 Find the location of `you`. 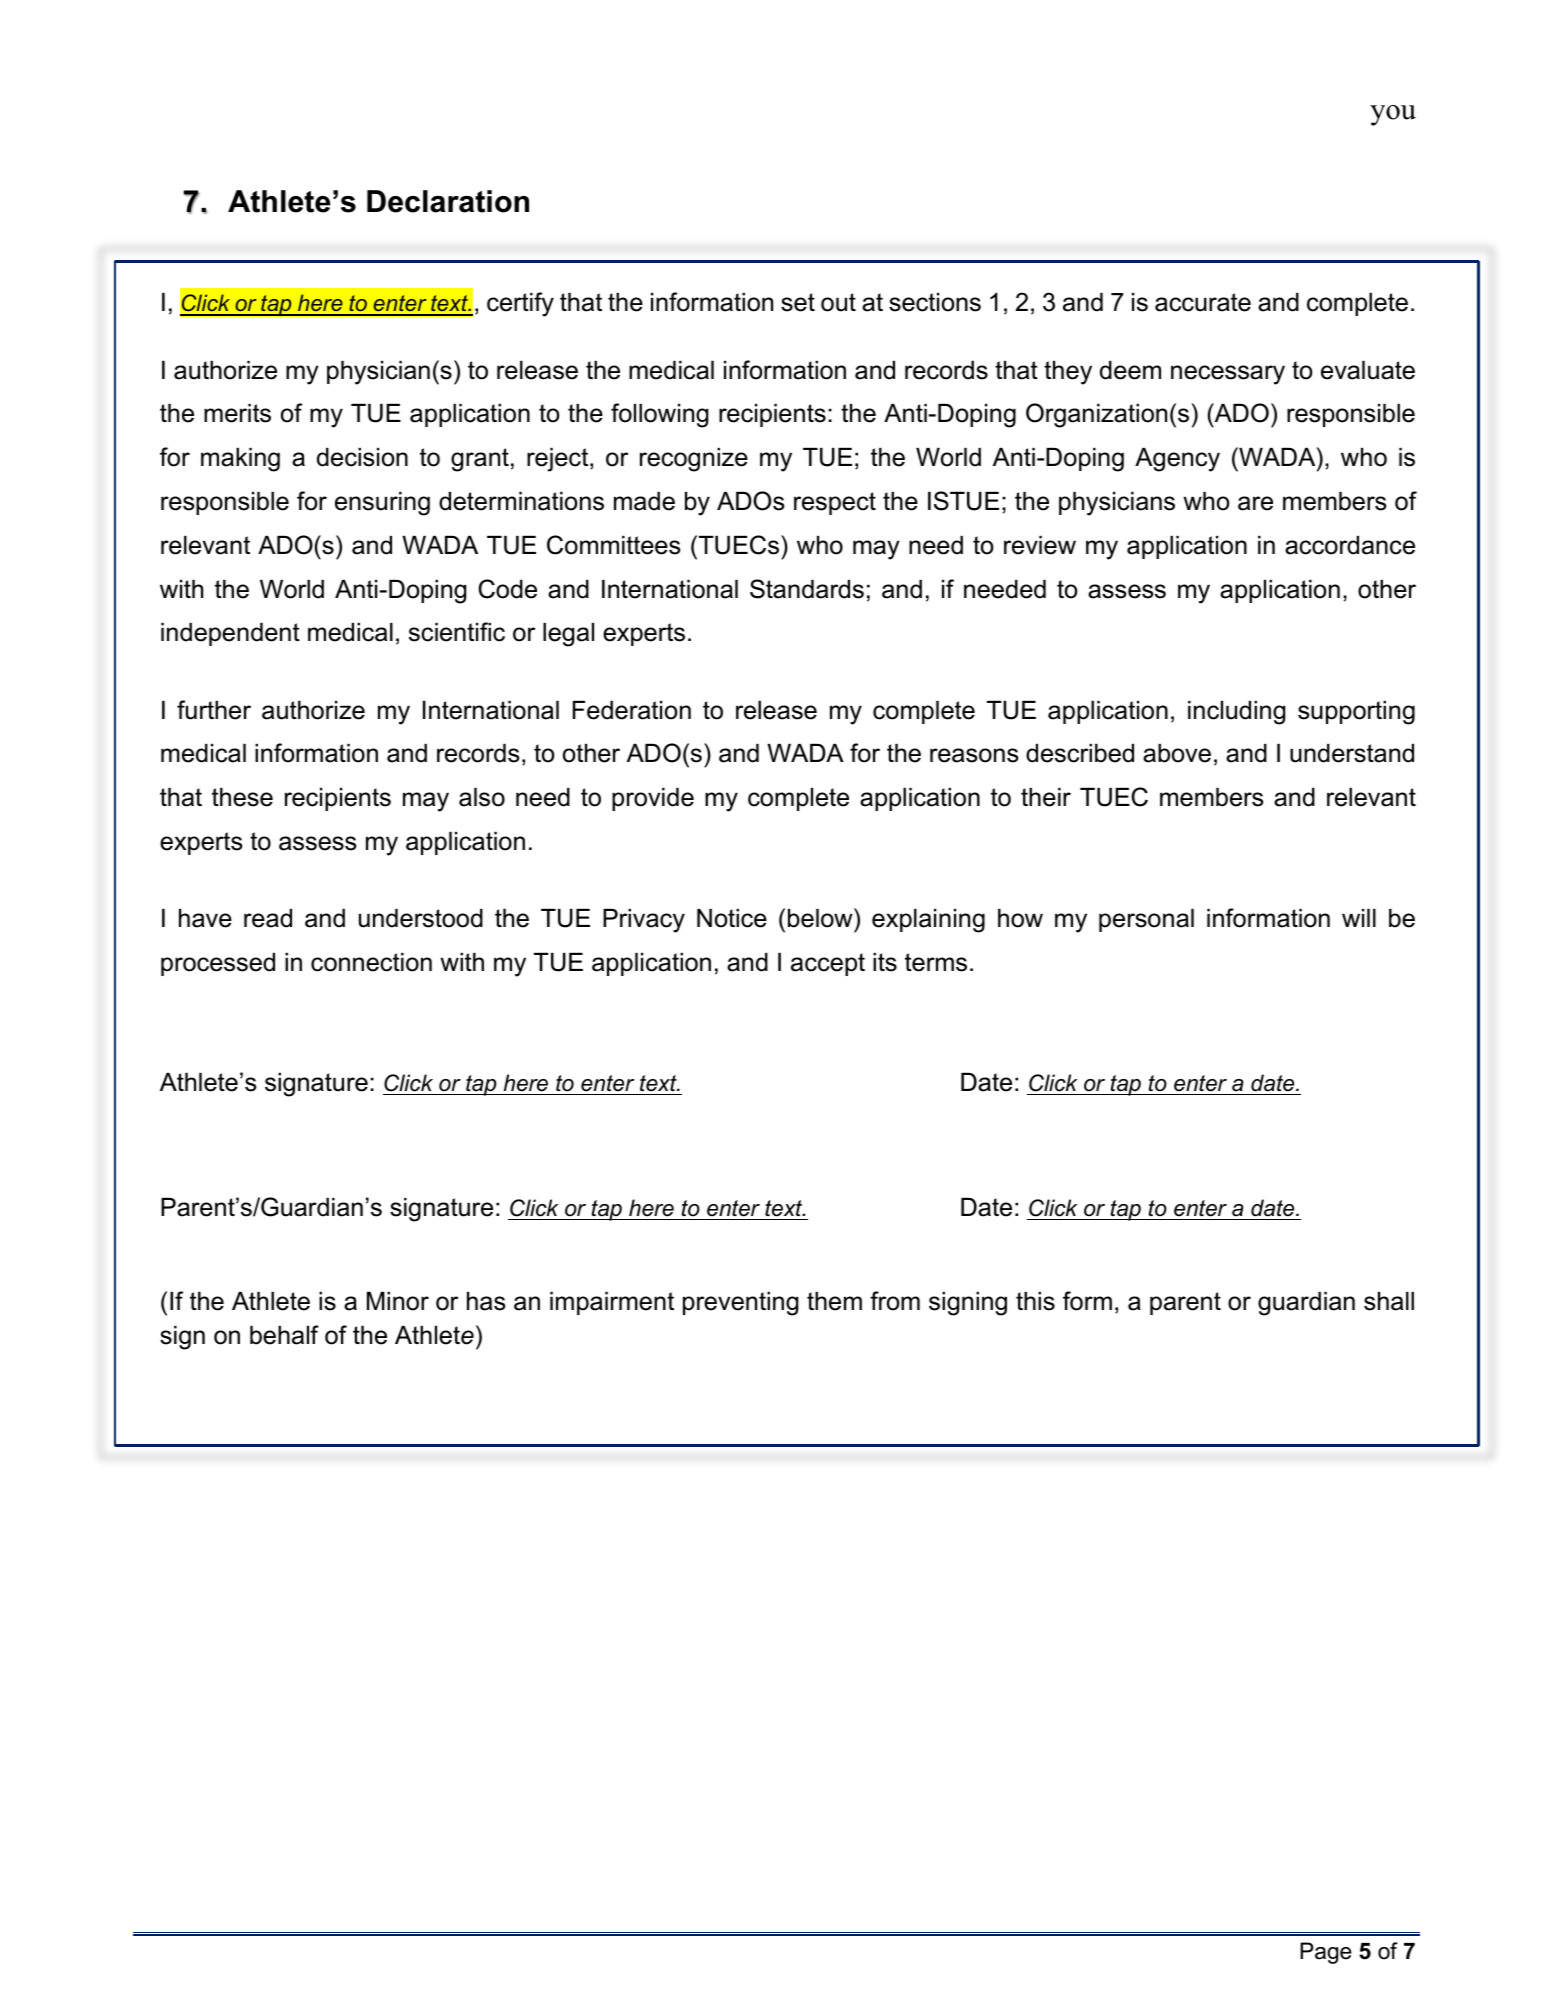

you is located at coordinates (1393, 115).
